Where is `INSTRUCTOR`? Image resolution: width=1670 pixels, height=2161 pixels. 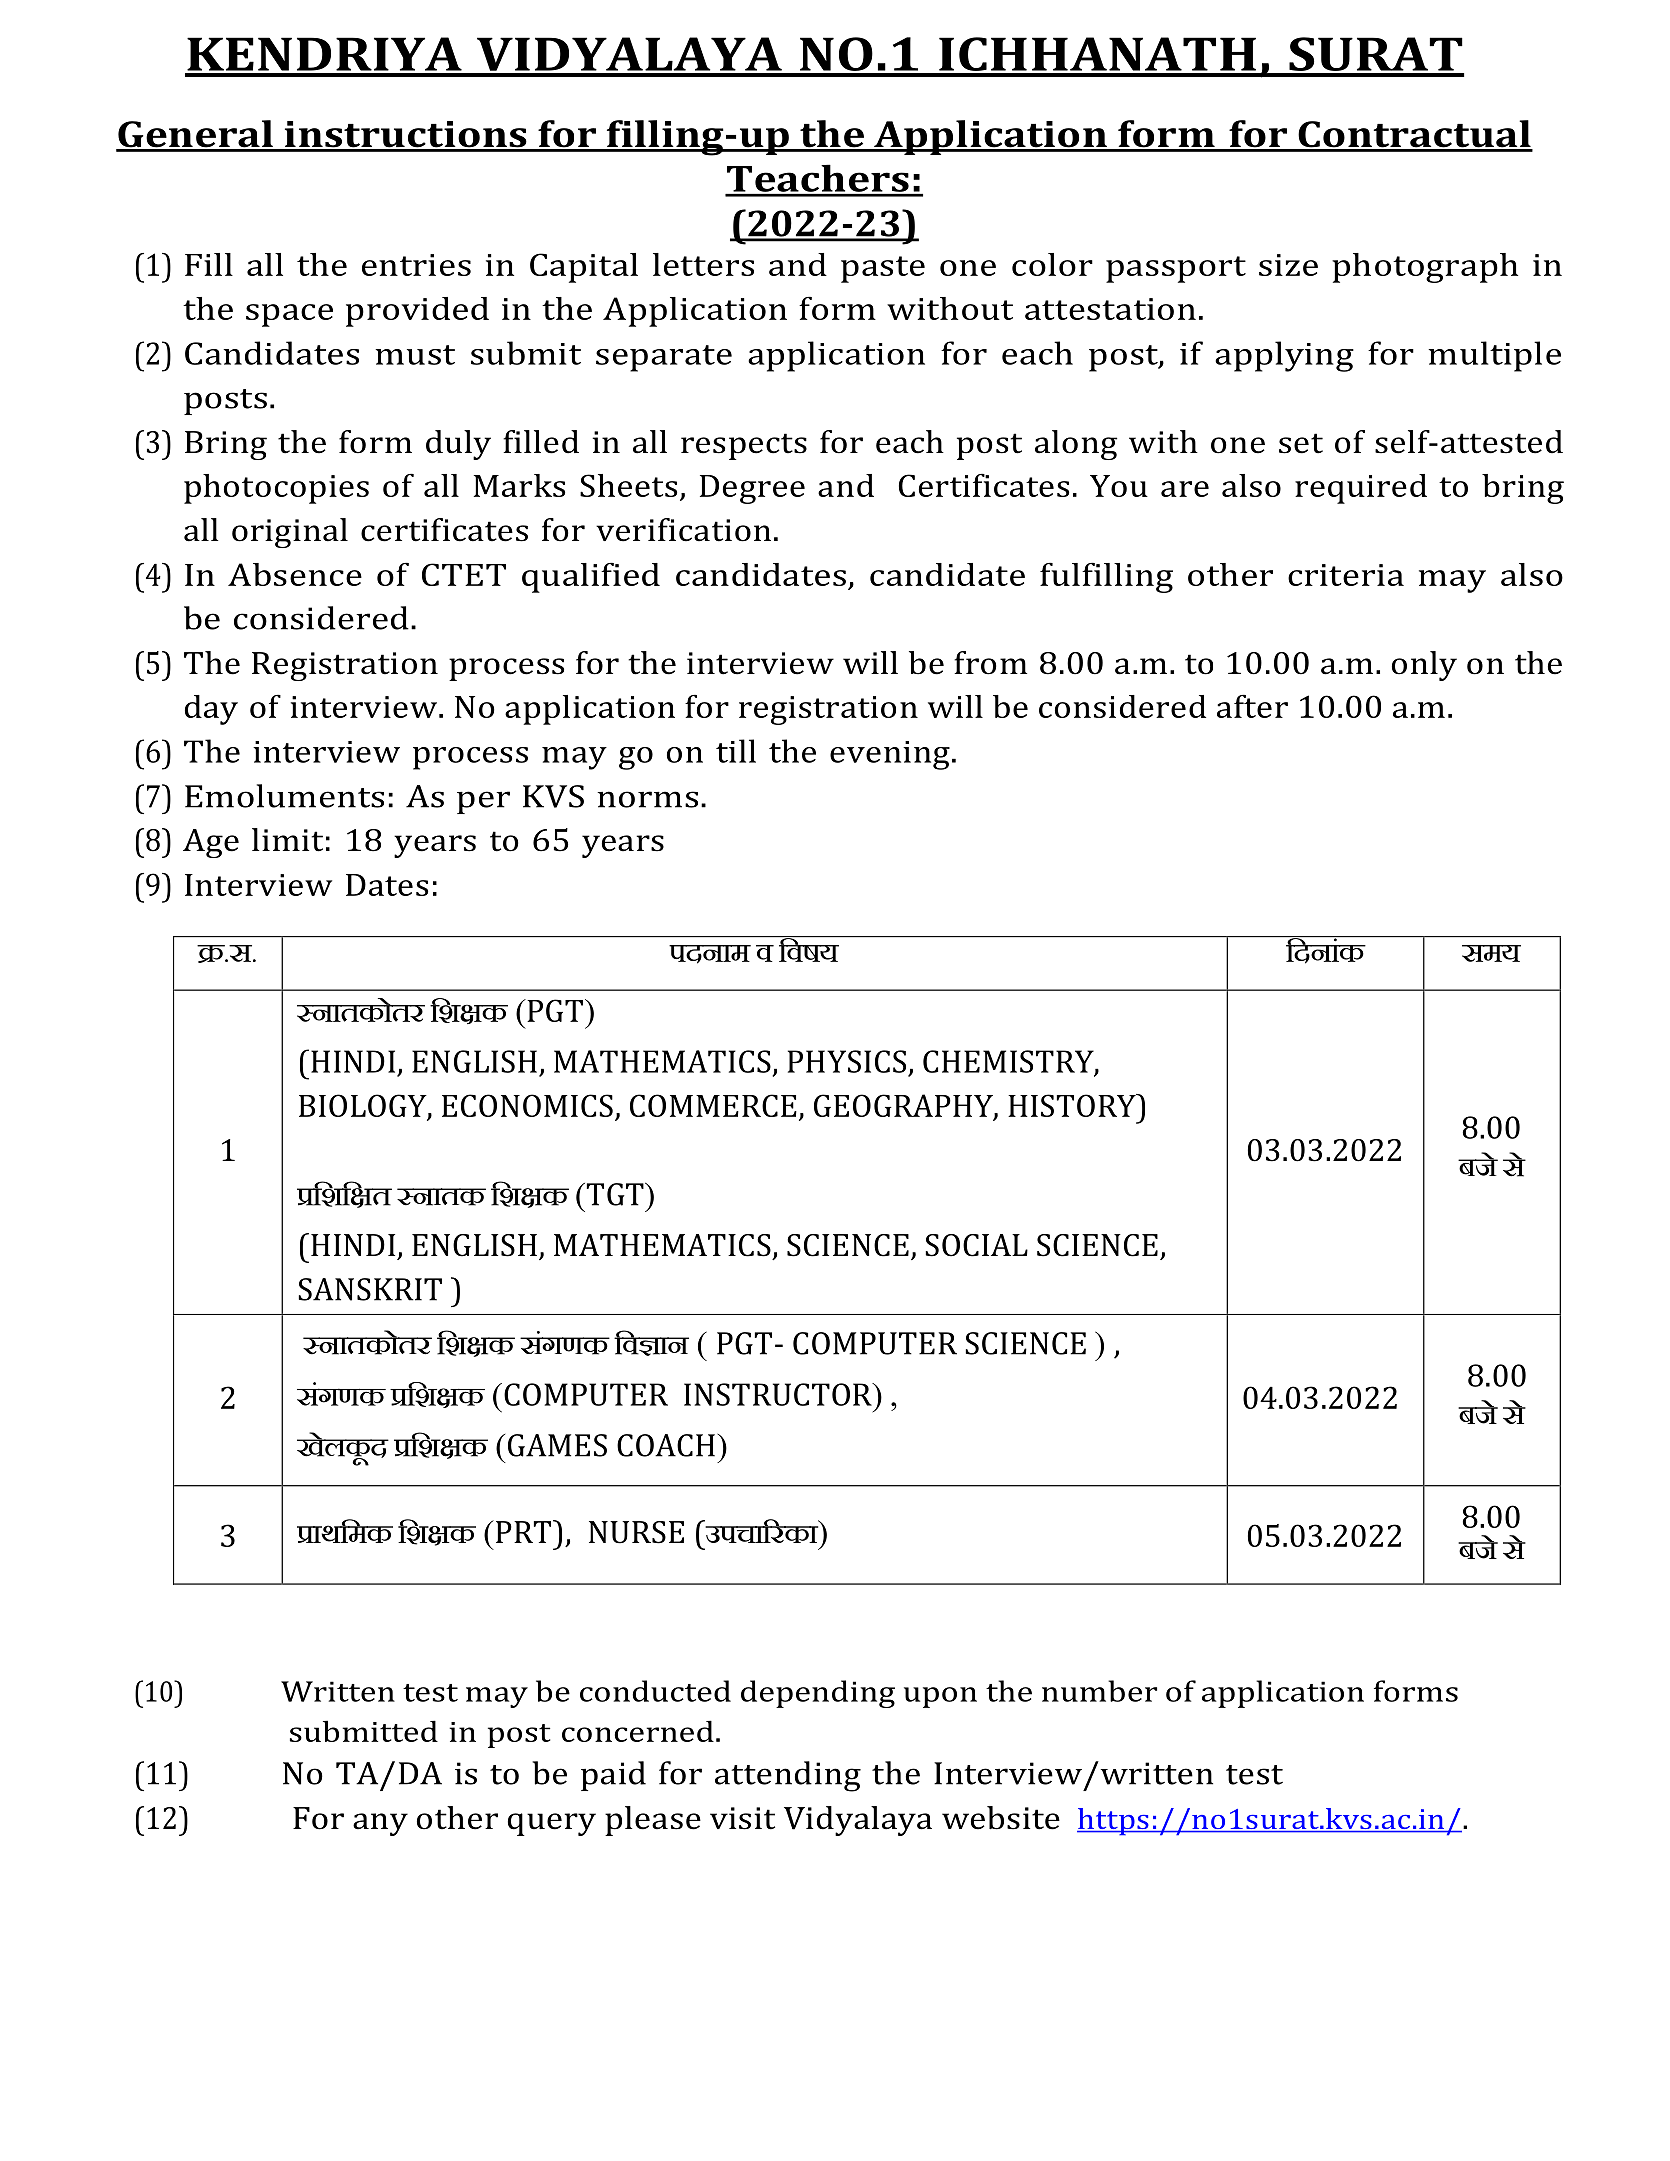 INSTRUCTOR is located at coordinates (779, 1394).
